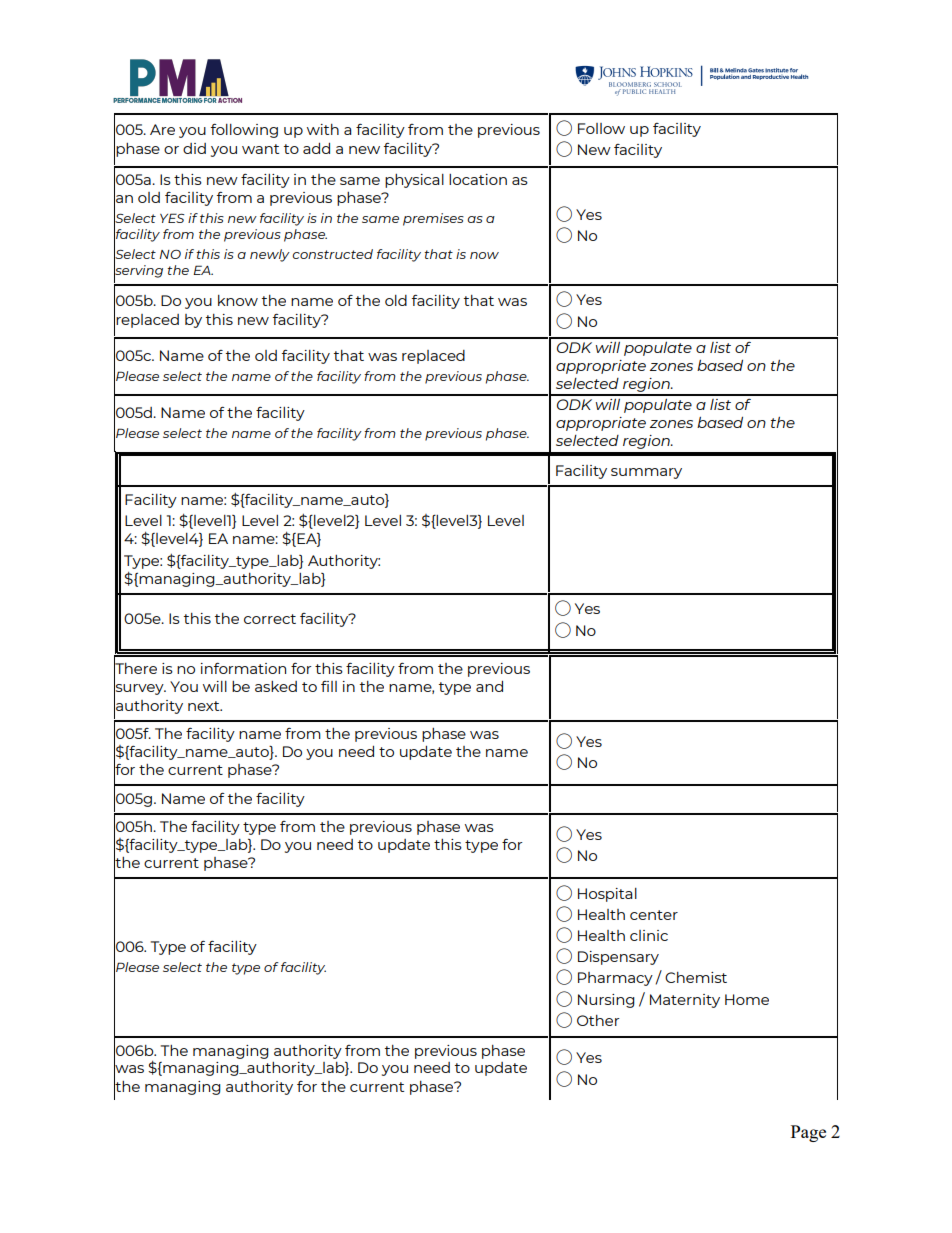 The width and height of the screenshot is (952, 1233). What do you see at coordinates (489, 686) in the screenshot?
I see `and` at bounding box center [489, 686].
